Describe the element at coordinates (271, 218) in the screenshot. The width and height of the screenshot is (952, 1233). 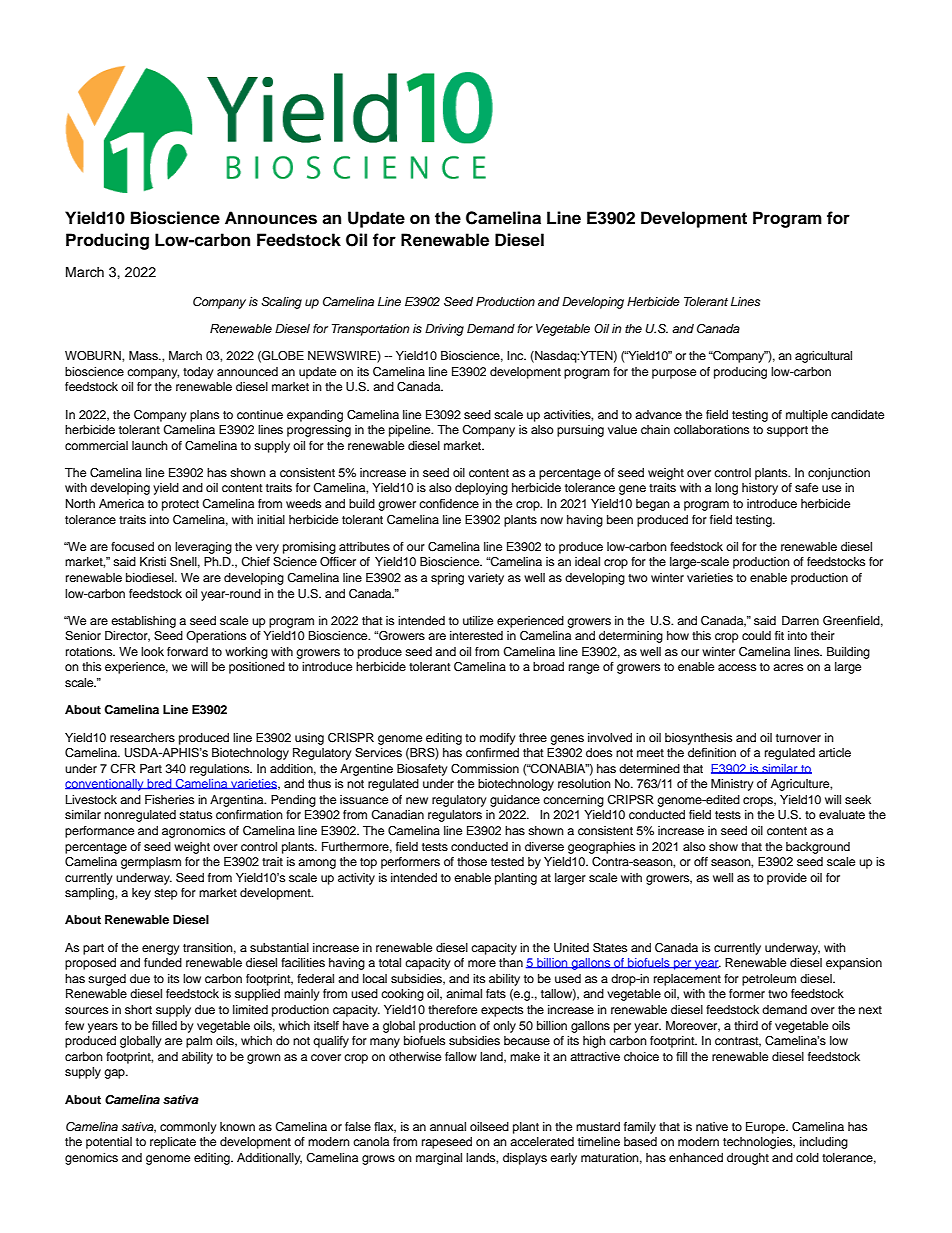
I see `Announces` at that location.
